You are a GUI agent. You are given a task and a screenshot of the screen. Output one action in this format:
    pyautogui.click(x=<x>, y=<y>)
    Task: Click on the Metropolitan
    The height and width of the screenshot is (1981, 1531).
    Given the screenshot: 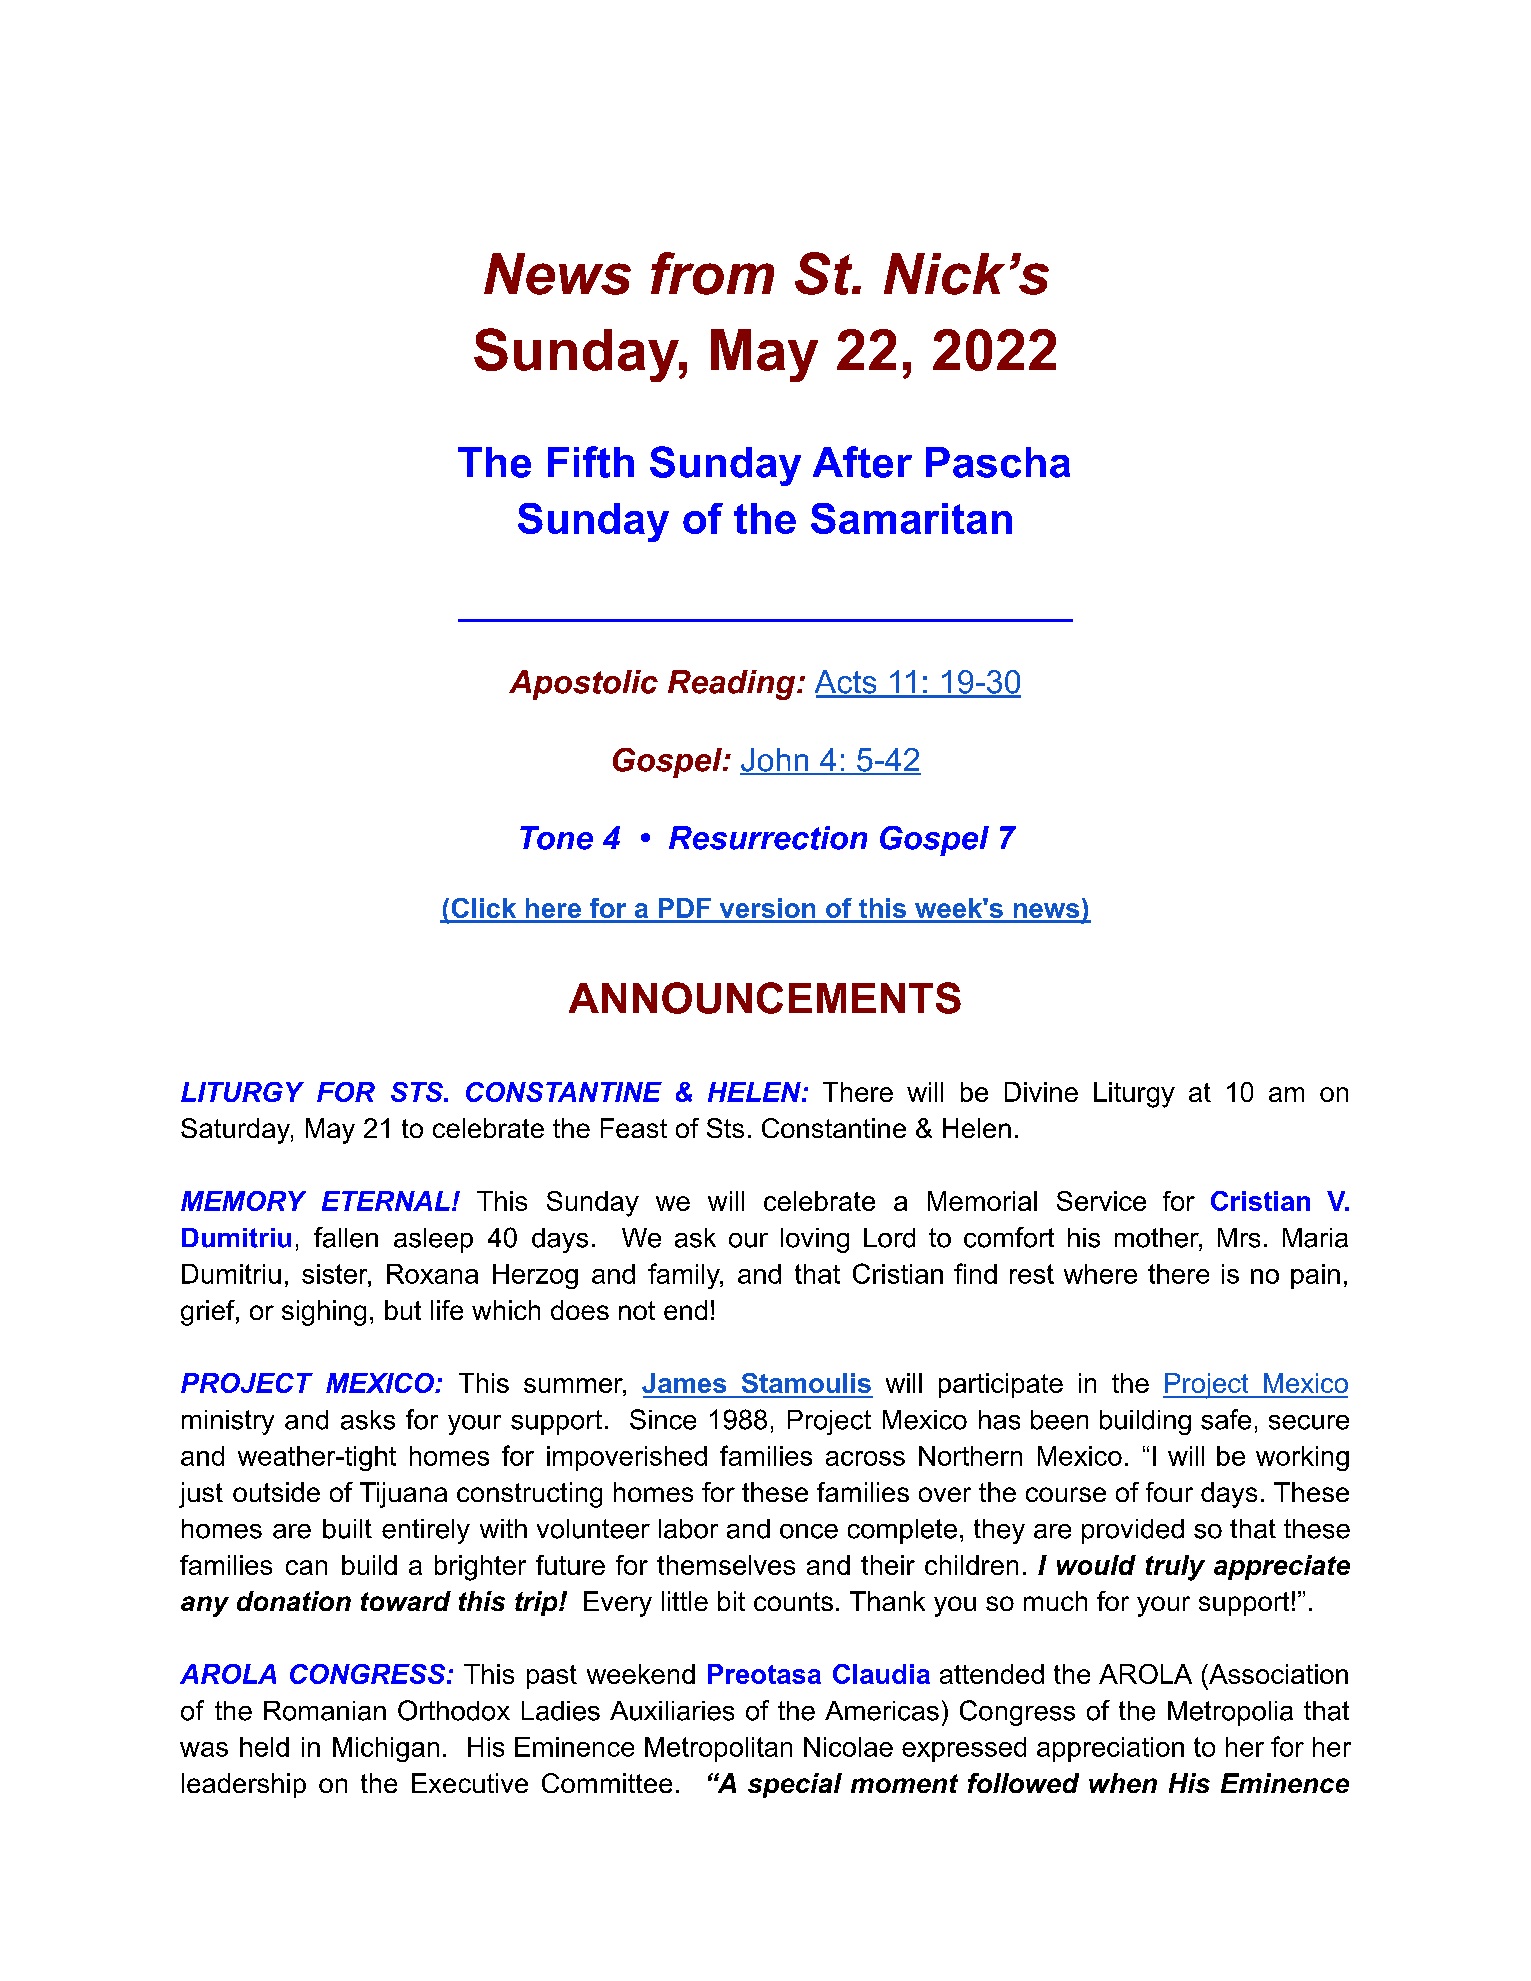 What is the action you would take?
    pyautogui.click(x=718, y=1749)
